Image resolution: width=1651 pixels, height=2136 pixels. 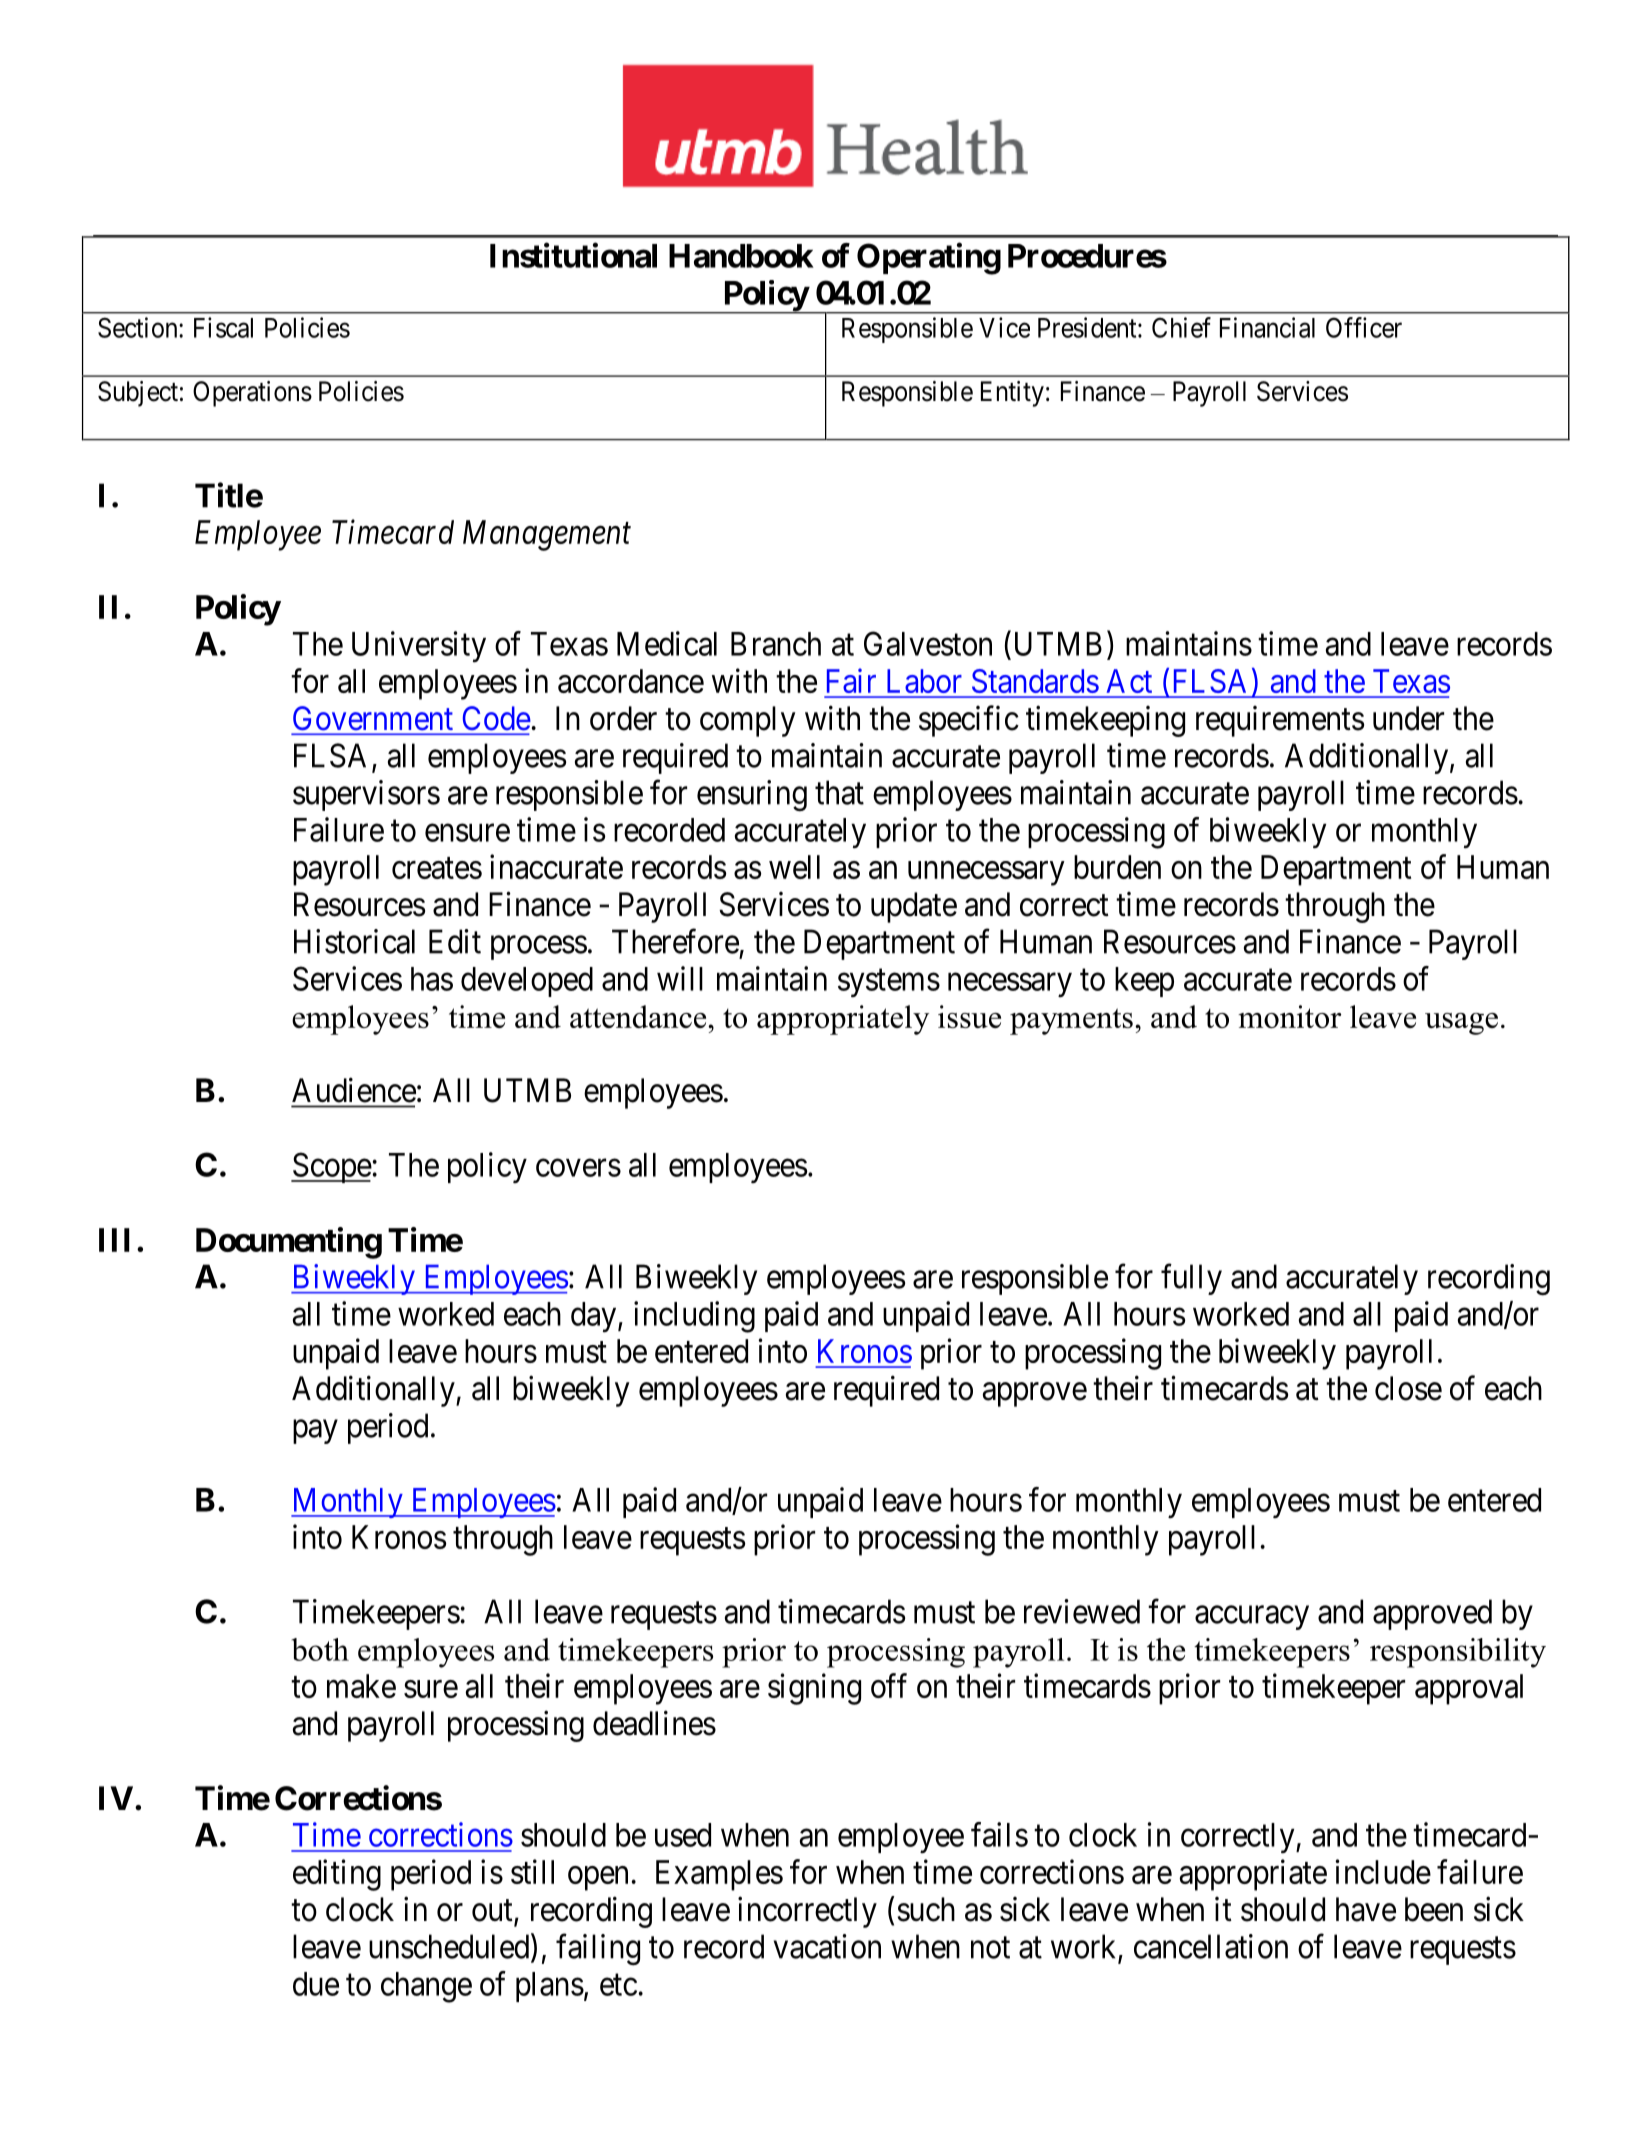 What do you see at coordinates (1252, 1618) in the image?
I see `accuracy` at bounding box center [1252, 1618].
